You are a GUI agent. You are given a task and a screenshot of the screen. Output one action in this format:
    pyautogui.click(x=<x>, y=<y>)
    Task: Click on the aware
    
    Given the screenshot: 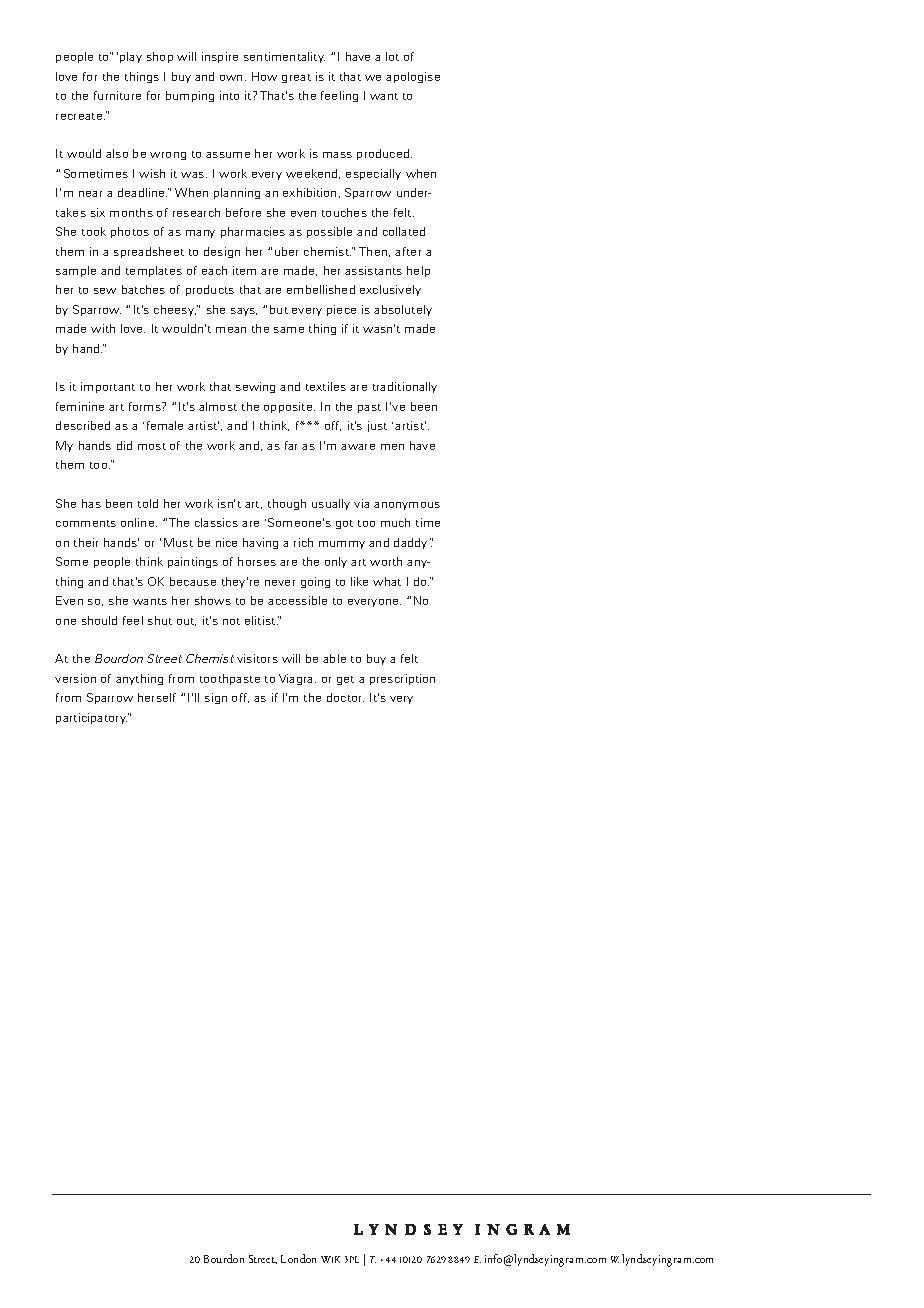 What is the action you would take?
    pyautogui.click(x=358, y=447)
